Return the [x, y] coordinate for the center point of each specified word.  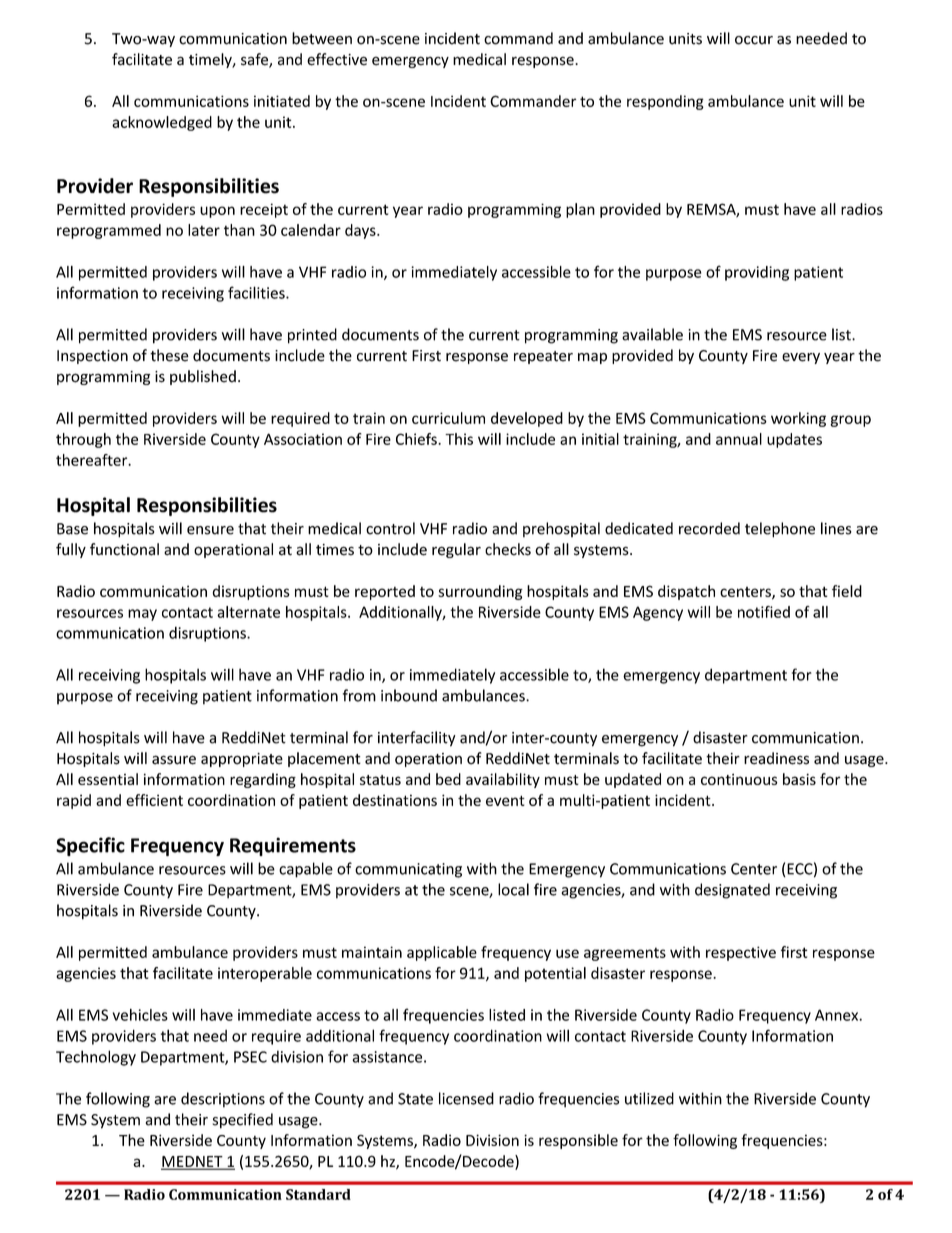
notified [764, 612]
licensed [466, 1098]
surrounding [480, 592]
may [142, 615]
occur [754, 40]
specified [243, 1121]
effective [337, 59]
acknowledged [162, 123]
